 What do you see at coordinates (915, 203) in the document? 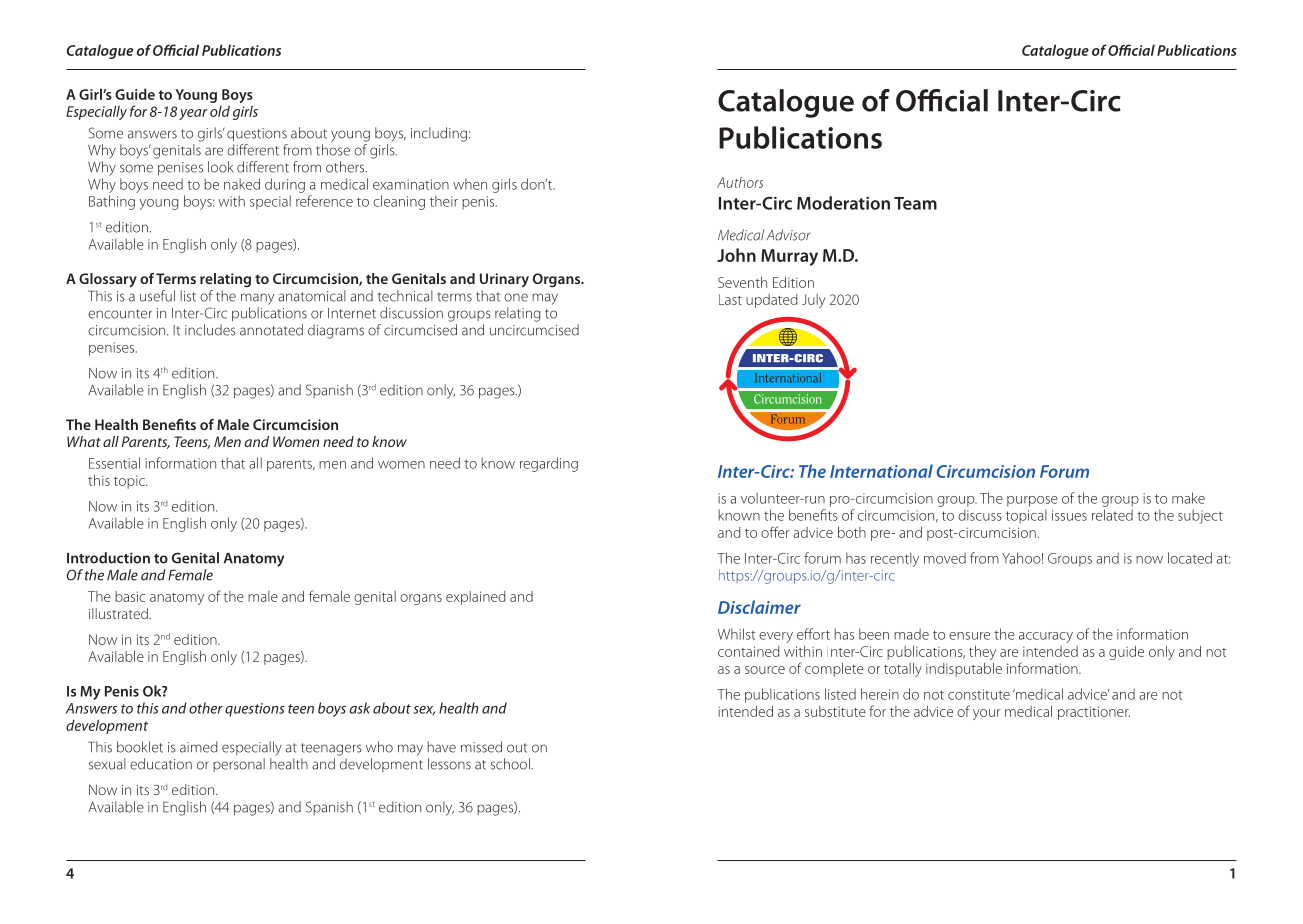
I see `Team` at bounding box center [915, 203].
